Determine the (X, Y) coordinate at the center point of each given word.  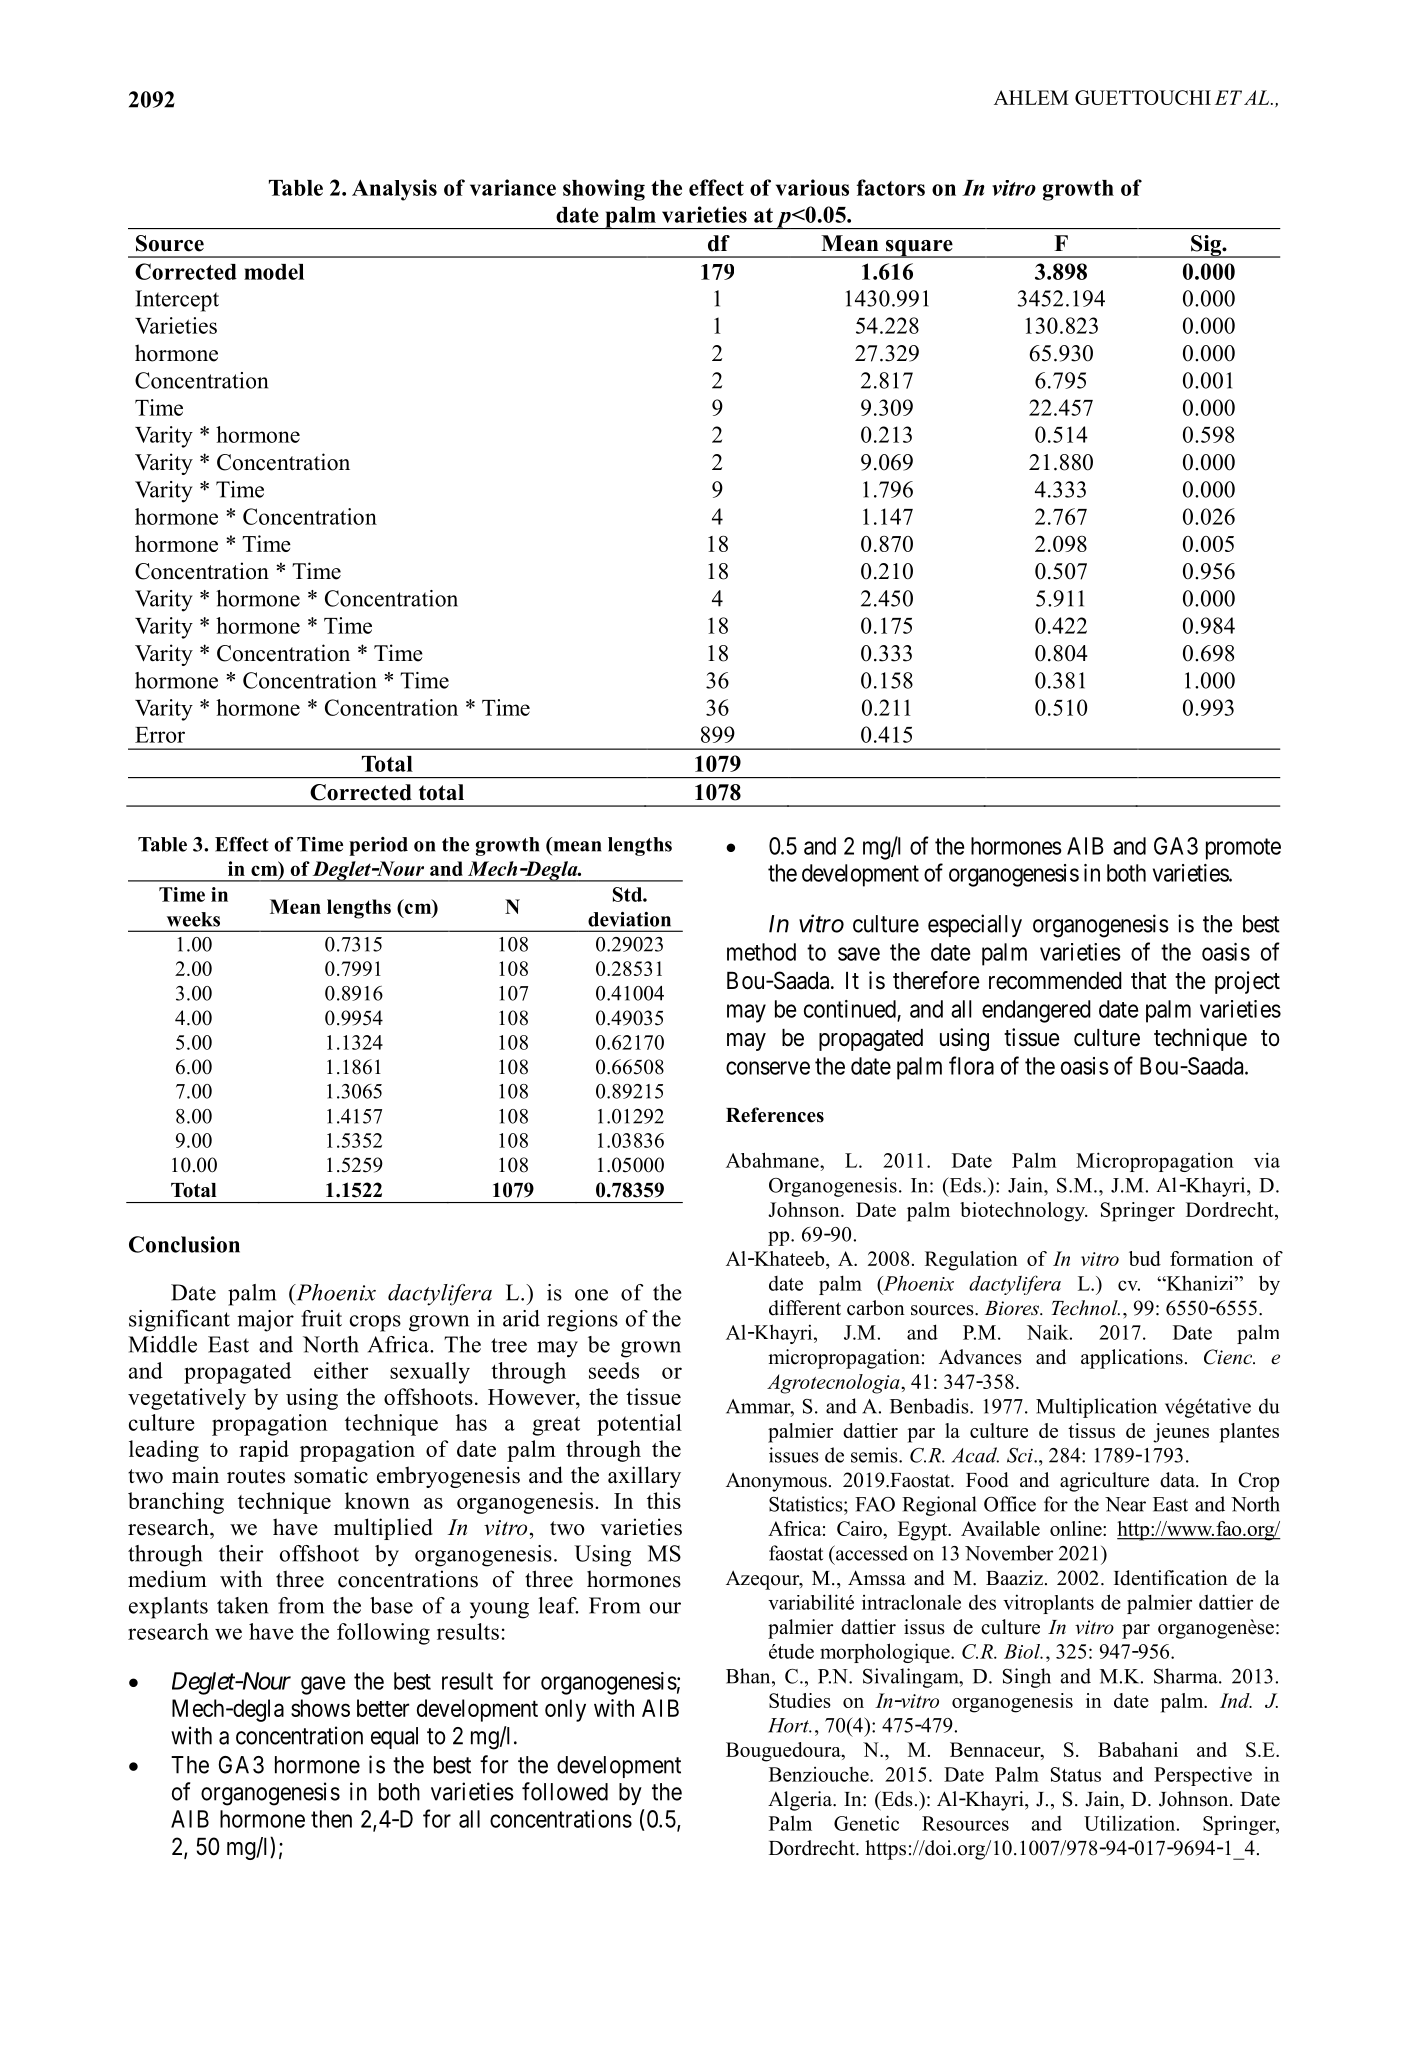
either (341, 1370)
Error (160, 735)
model (274, 272)
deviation (629, 919)
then (331, 1819)
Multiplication (1096, 1408)
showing (604, 190)
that (1149, 981)
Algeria (801, 1801)
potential (639, 1425)
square (919, 249)
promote (1243, 849)
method (761, 952)
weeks (193, 919)
